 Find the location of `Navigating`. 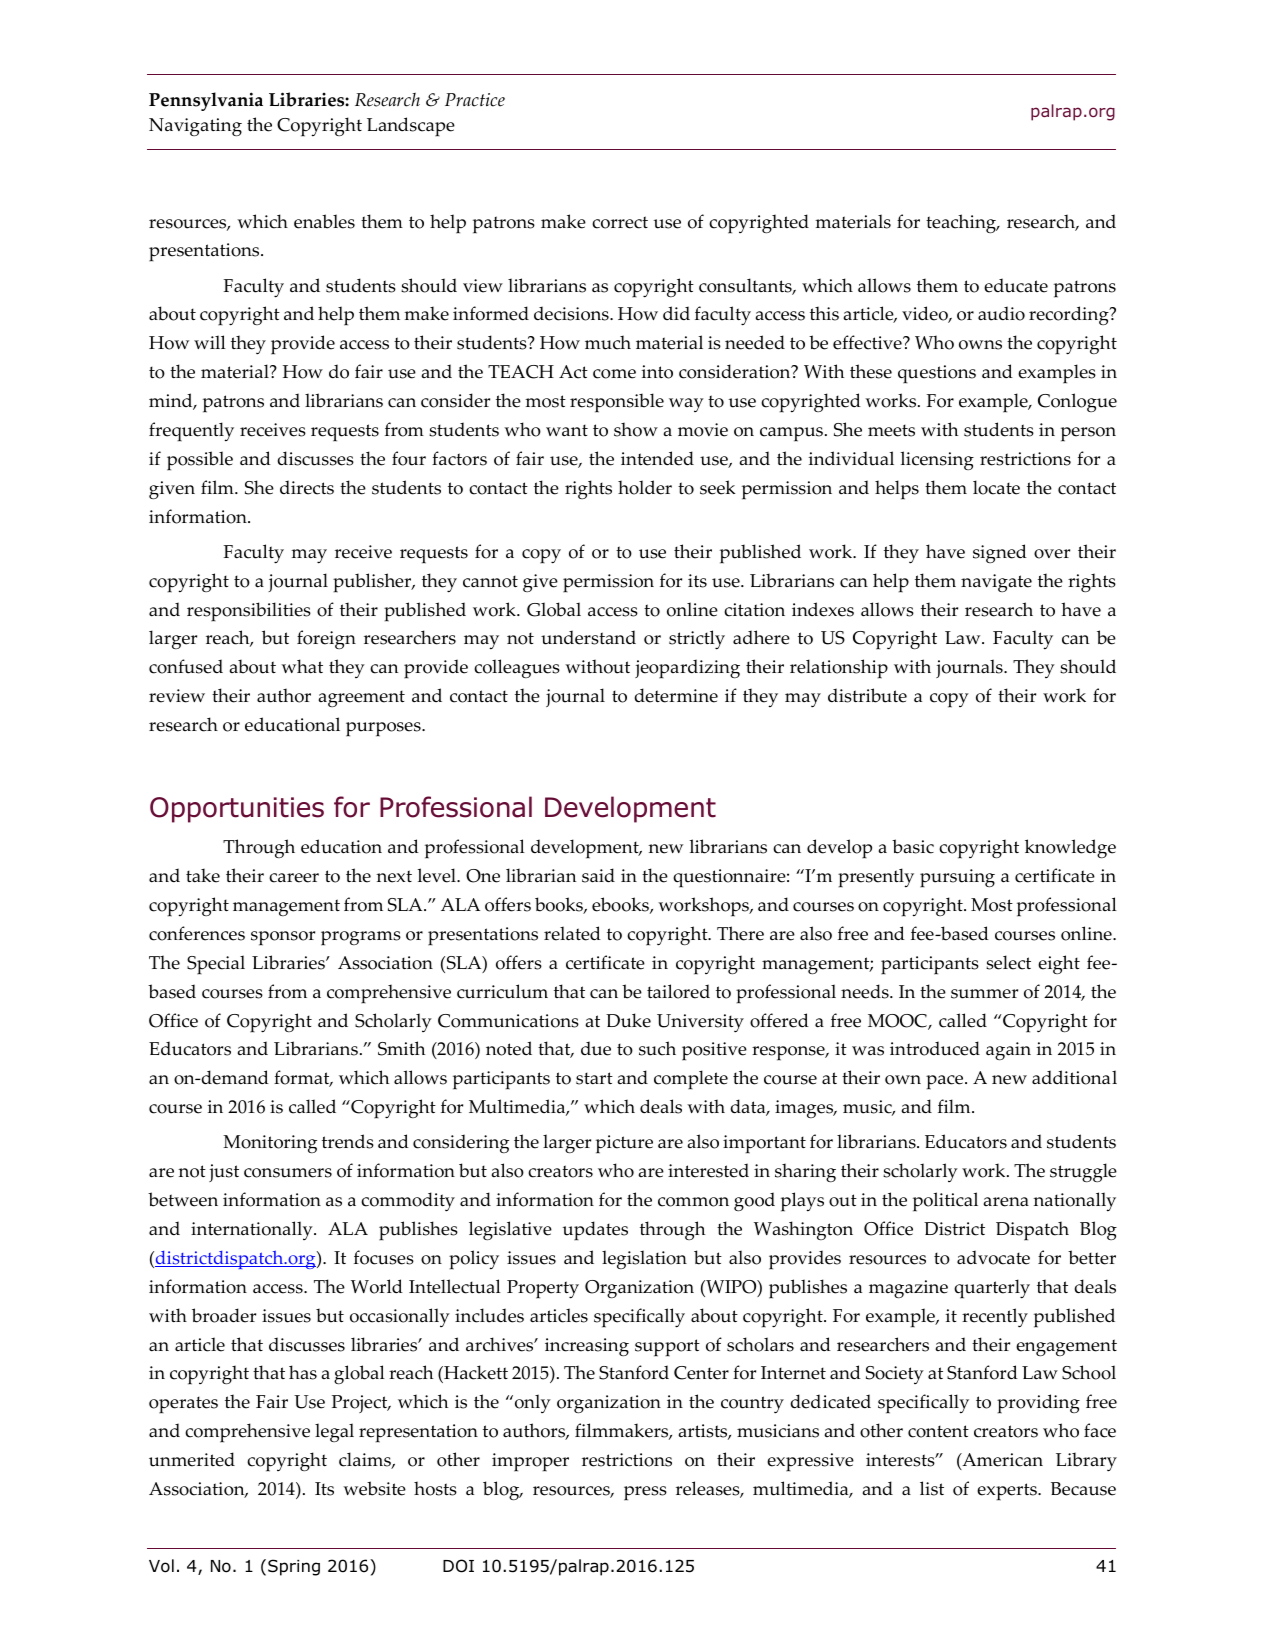

Navigating is located at coordinates (195, 127).
